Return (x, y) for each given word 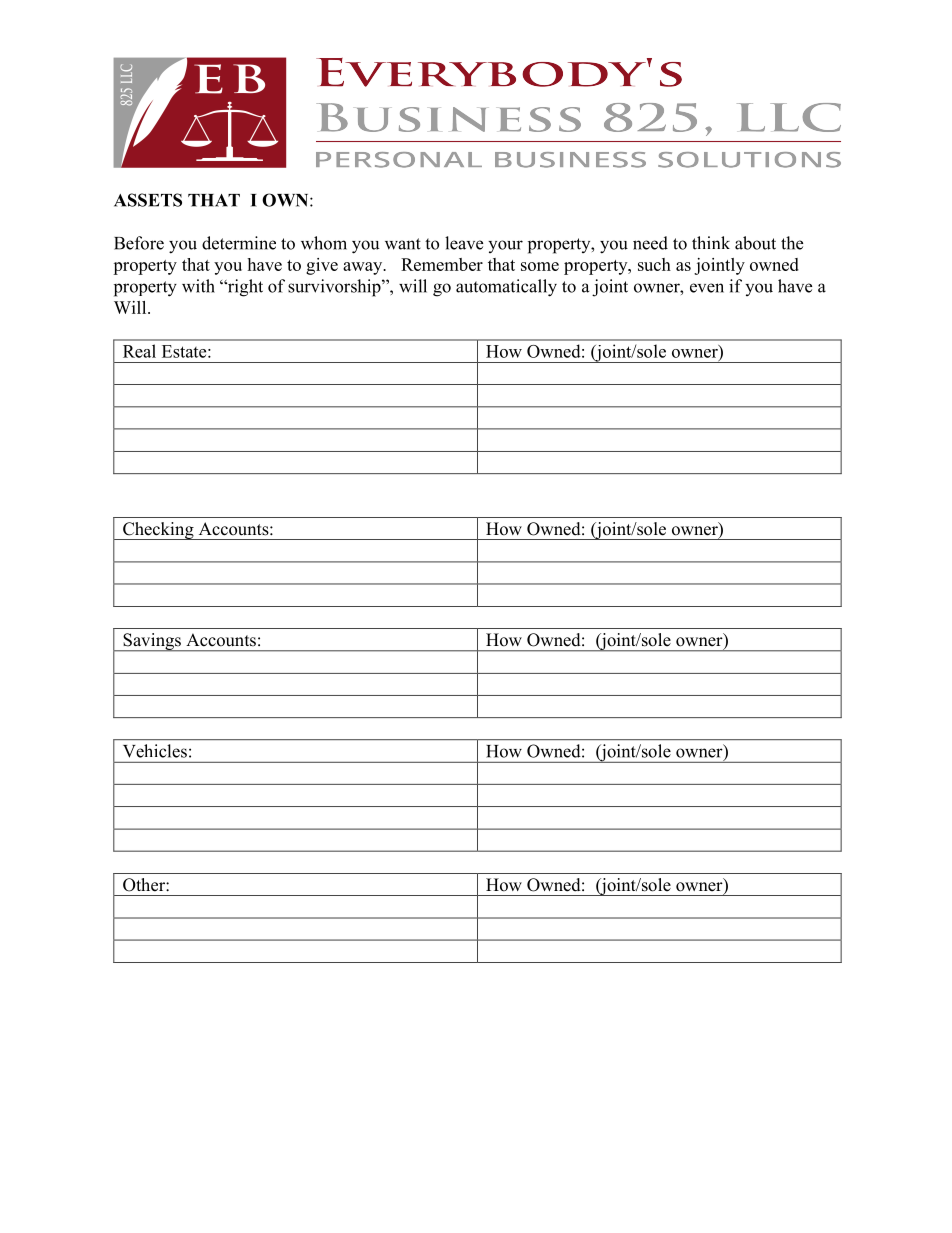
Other (145, 885)
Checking (158, 531)
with (198, 286)
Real (139, 351)
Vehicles (155, 751)
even (707, 288)
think (711, 243)
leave (464, 243)
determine (239, 243)
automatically (506, 288)
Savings (152, 642)
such (654, 264)
